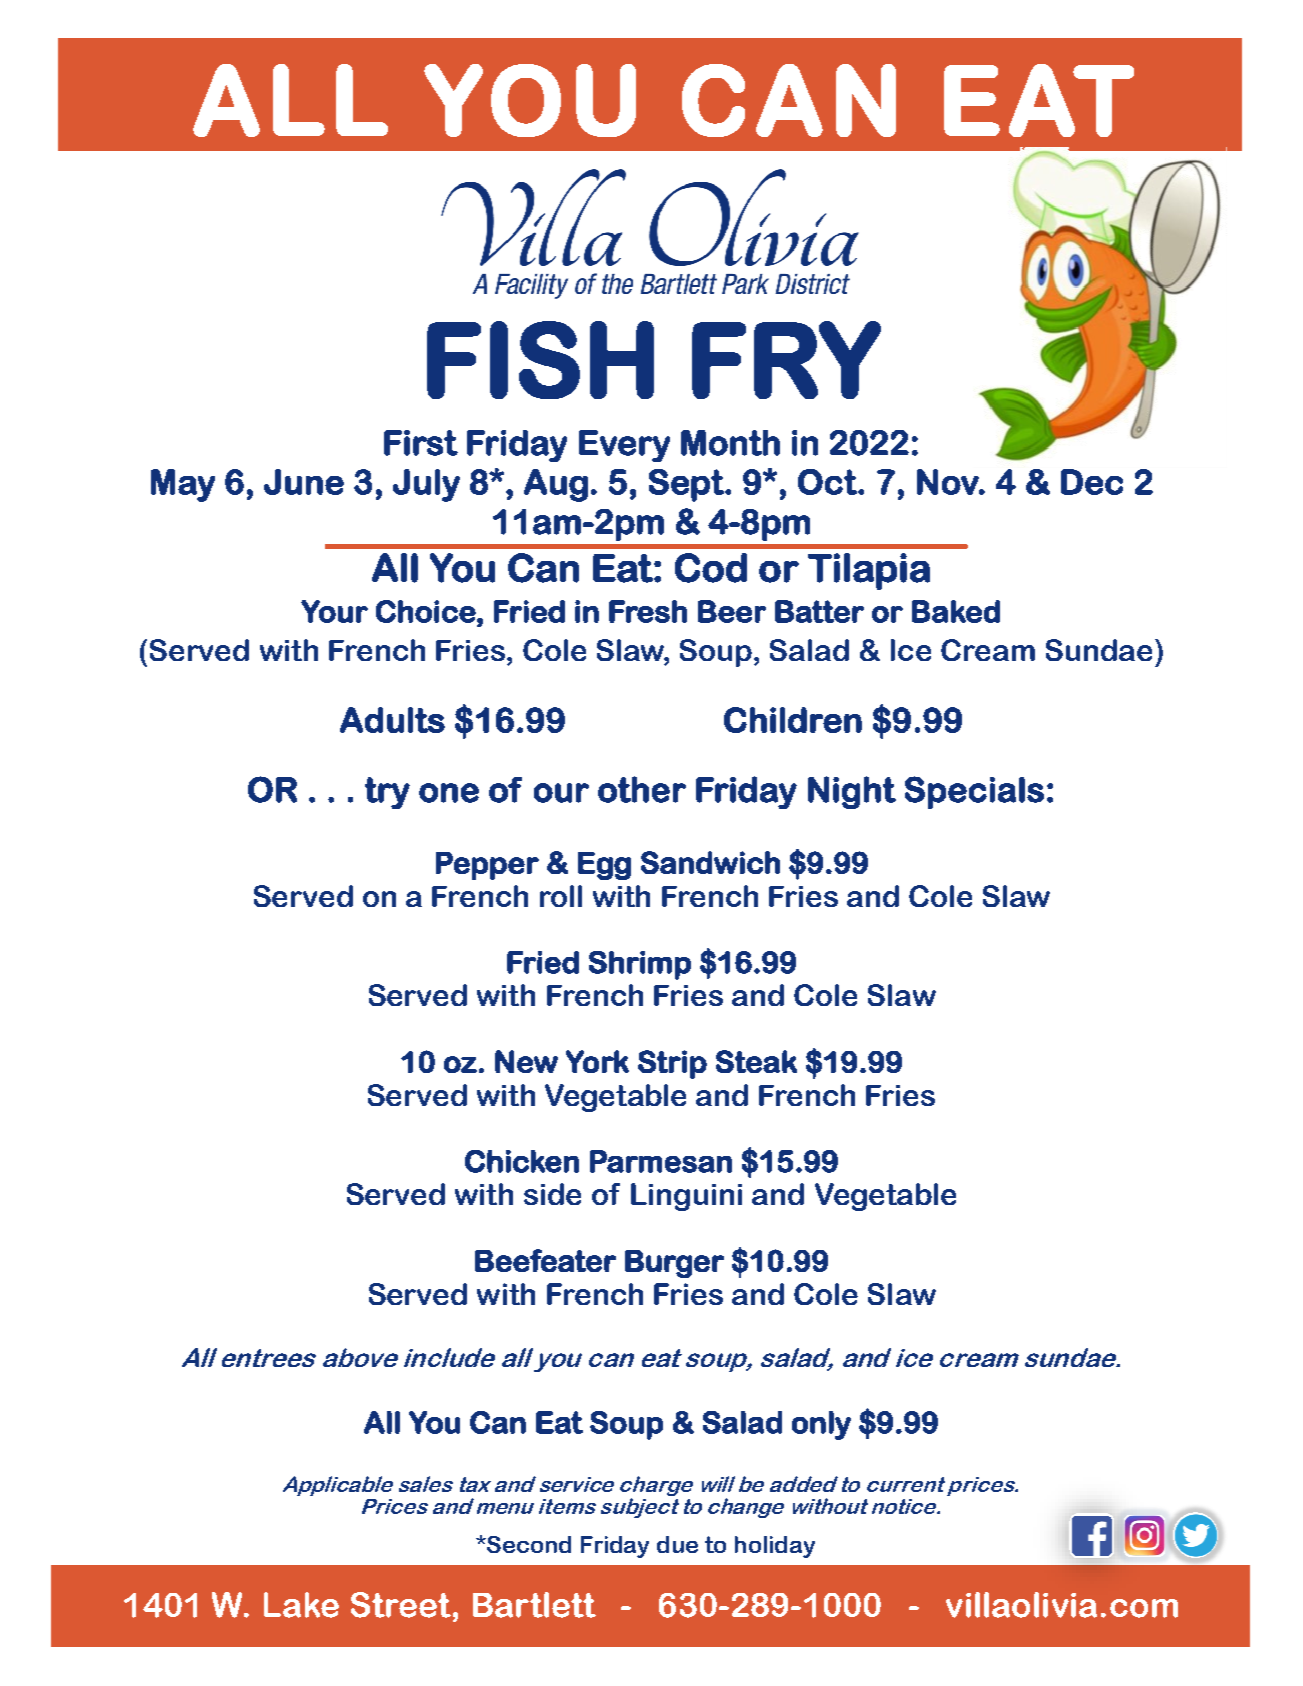 Image resolution: width=1303 pixels, height=1686 pixels. I want to click on June, so click(304, 482).
